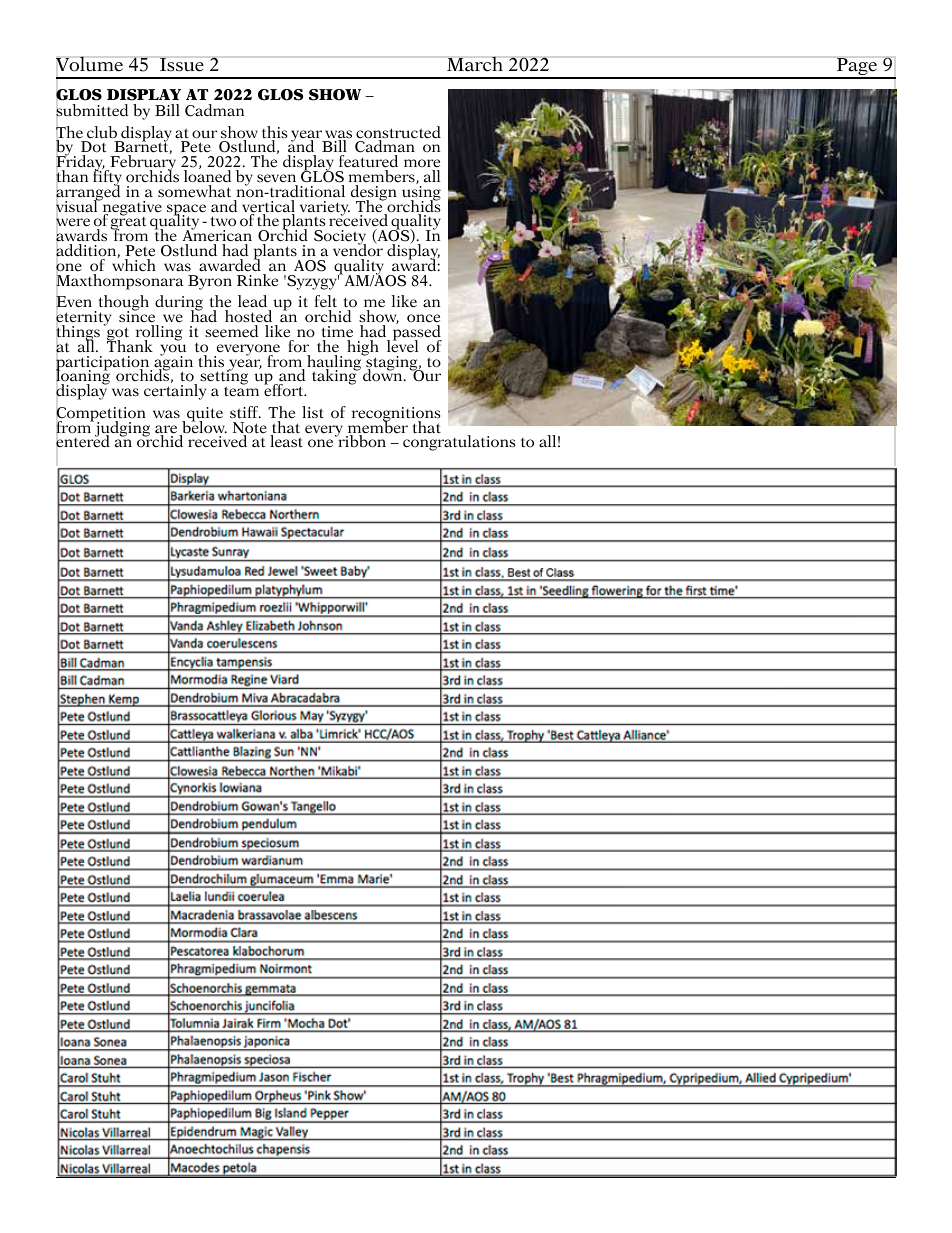 This page has height=1233, width=952. What do you see at coordinates (396, 415) in the page?
I see `recognitions` at bounding box center [396, 415].
